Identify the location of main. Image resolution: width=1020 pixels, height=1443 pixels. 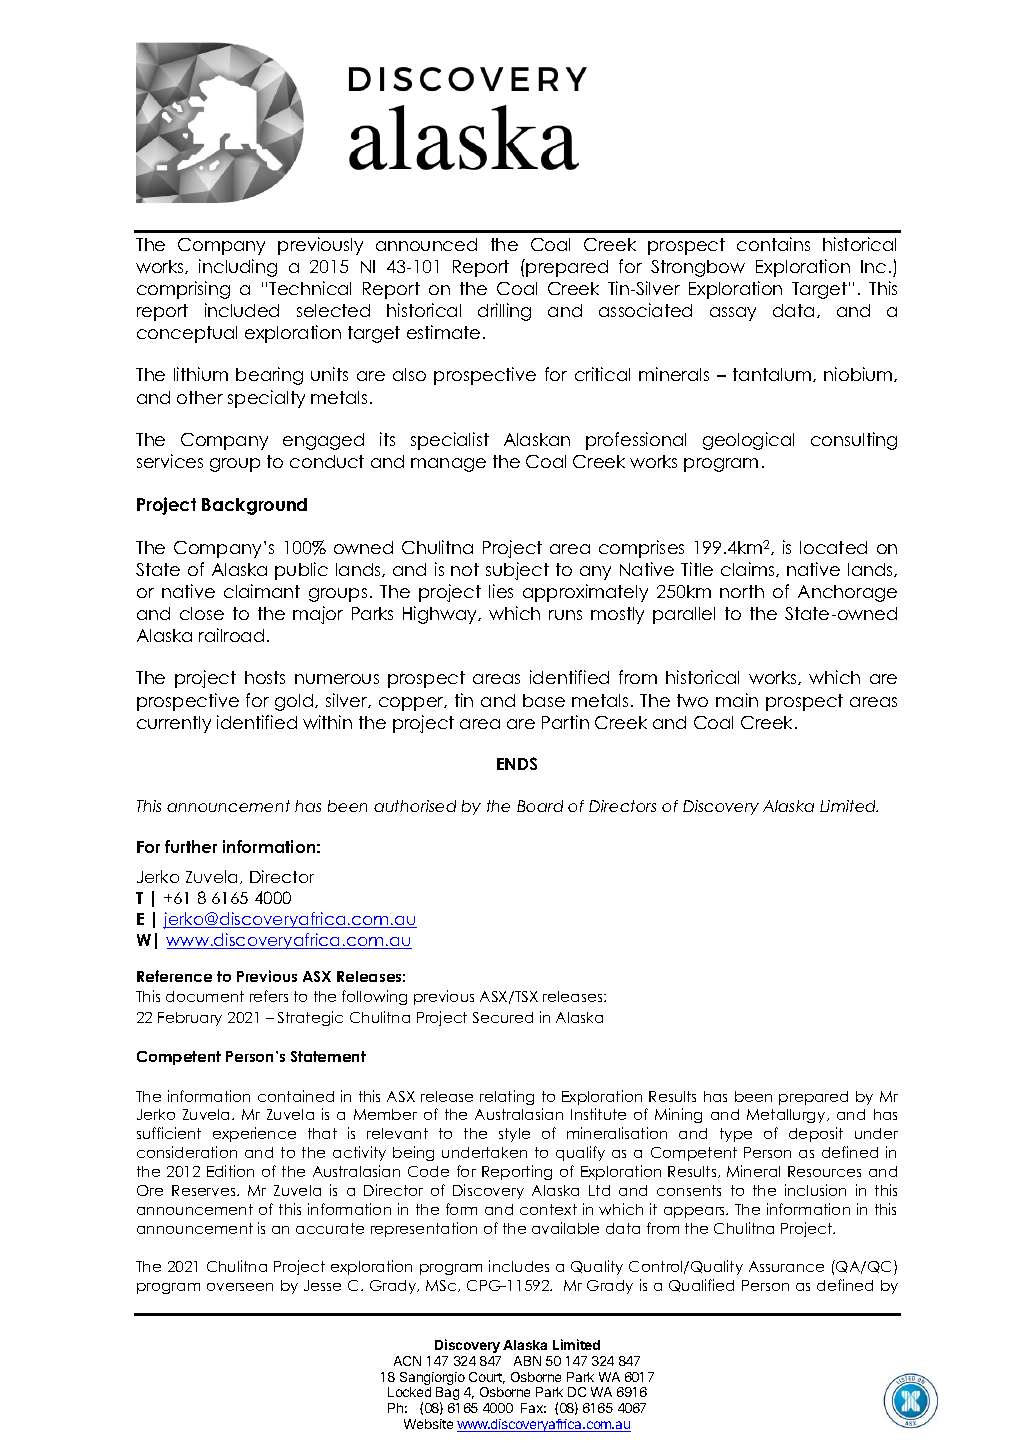
(737, 700).
